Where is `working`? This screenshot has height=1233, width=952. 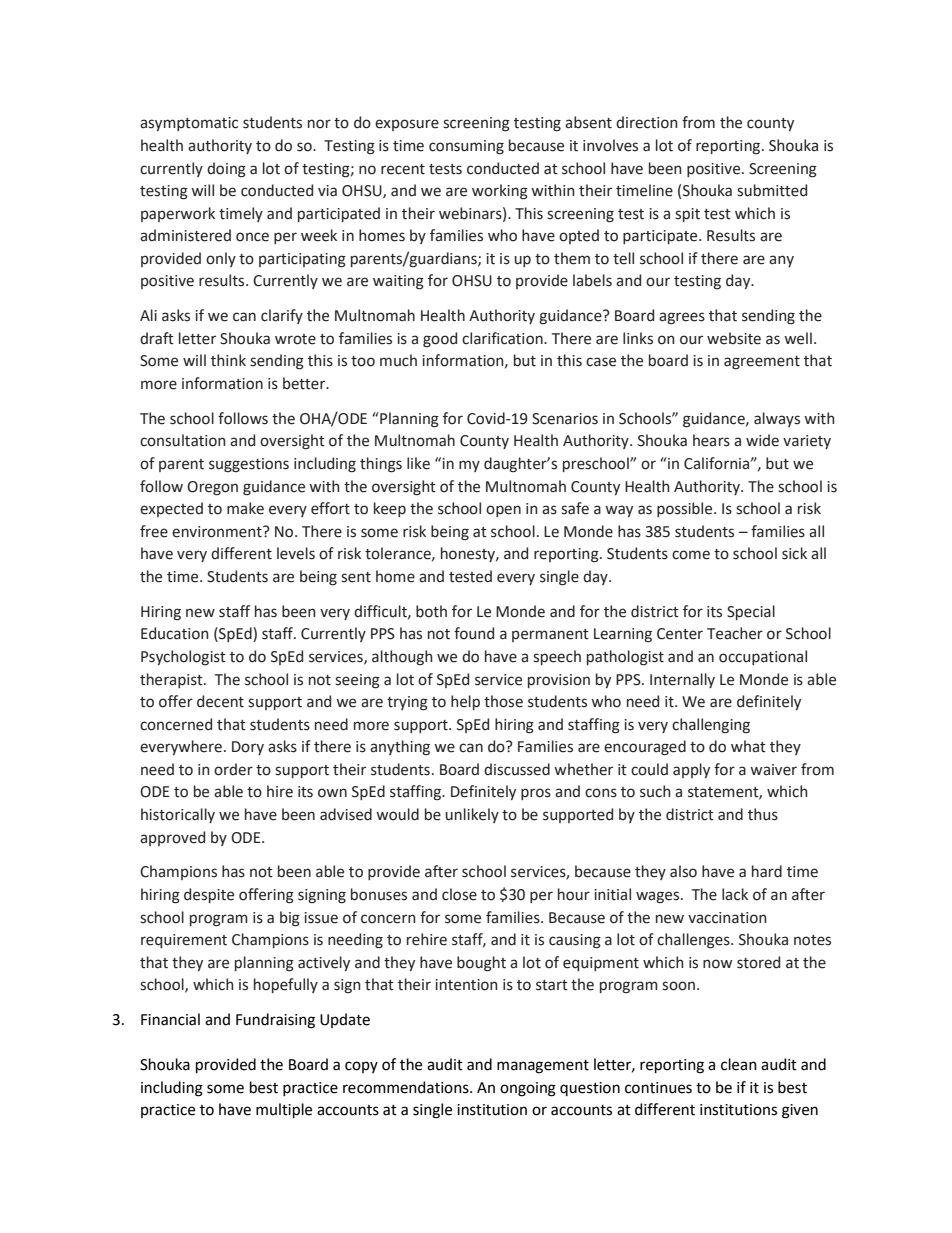 working is located at coordinates (500, 192).
